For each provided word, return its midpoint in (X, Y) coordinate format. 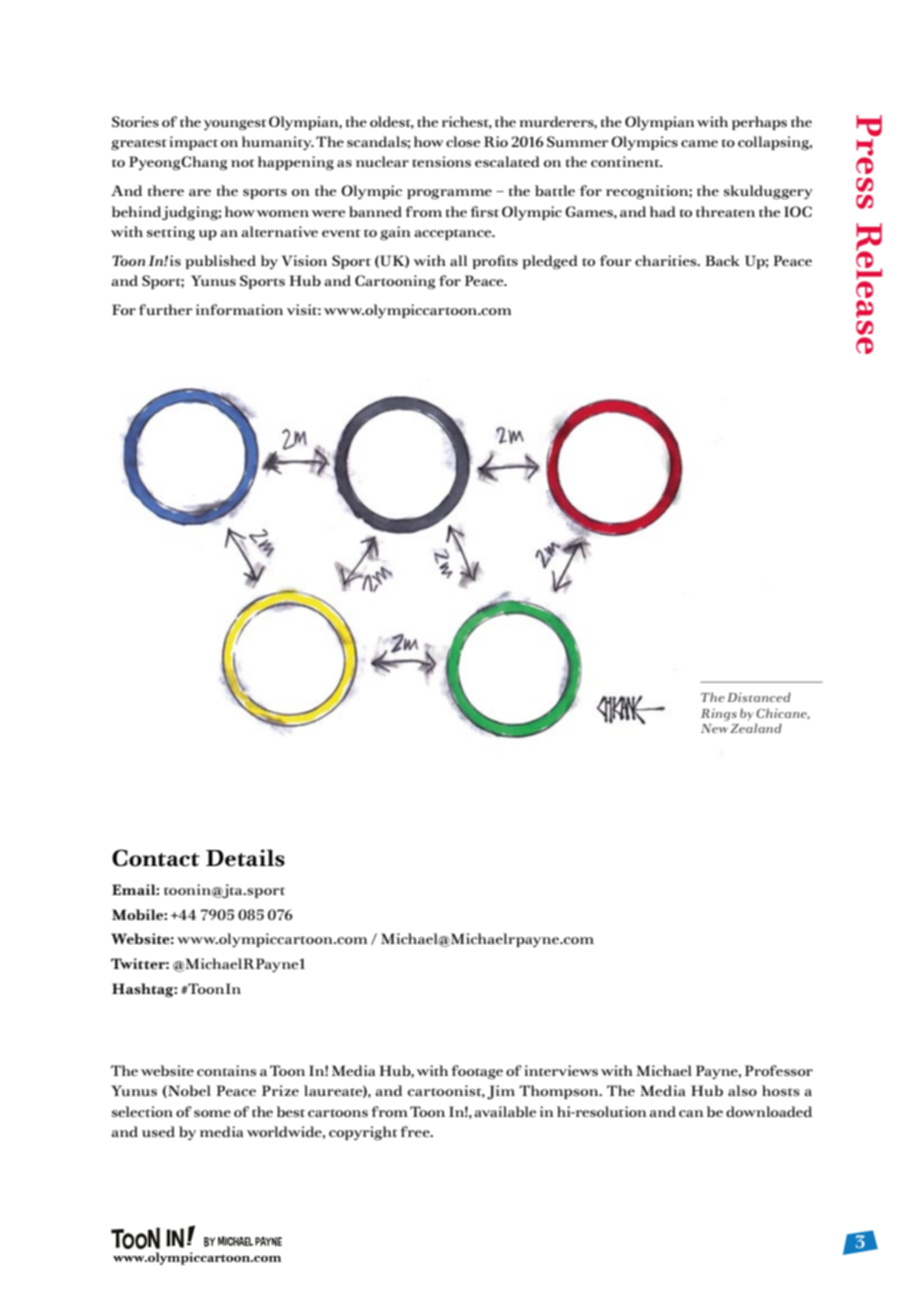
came (699, 143)
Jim (501, 1092)
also (742, 1090)
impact (193, 143)
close (463, 141)
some (212, 1113)
